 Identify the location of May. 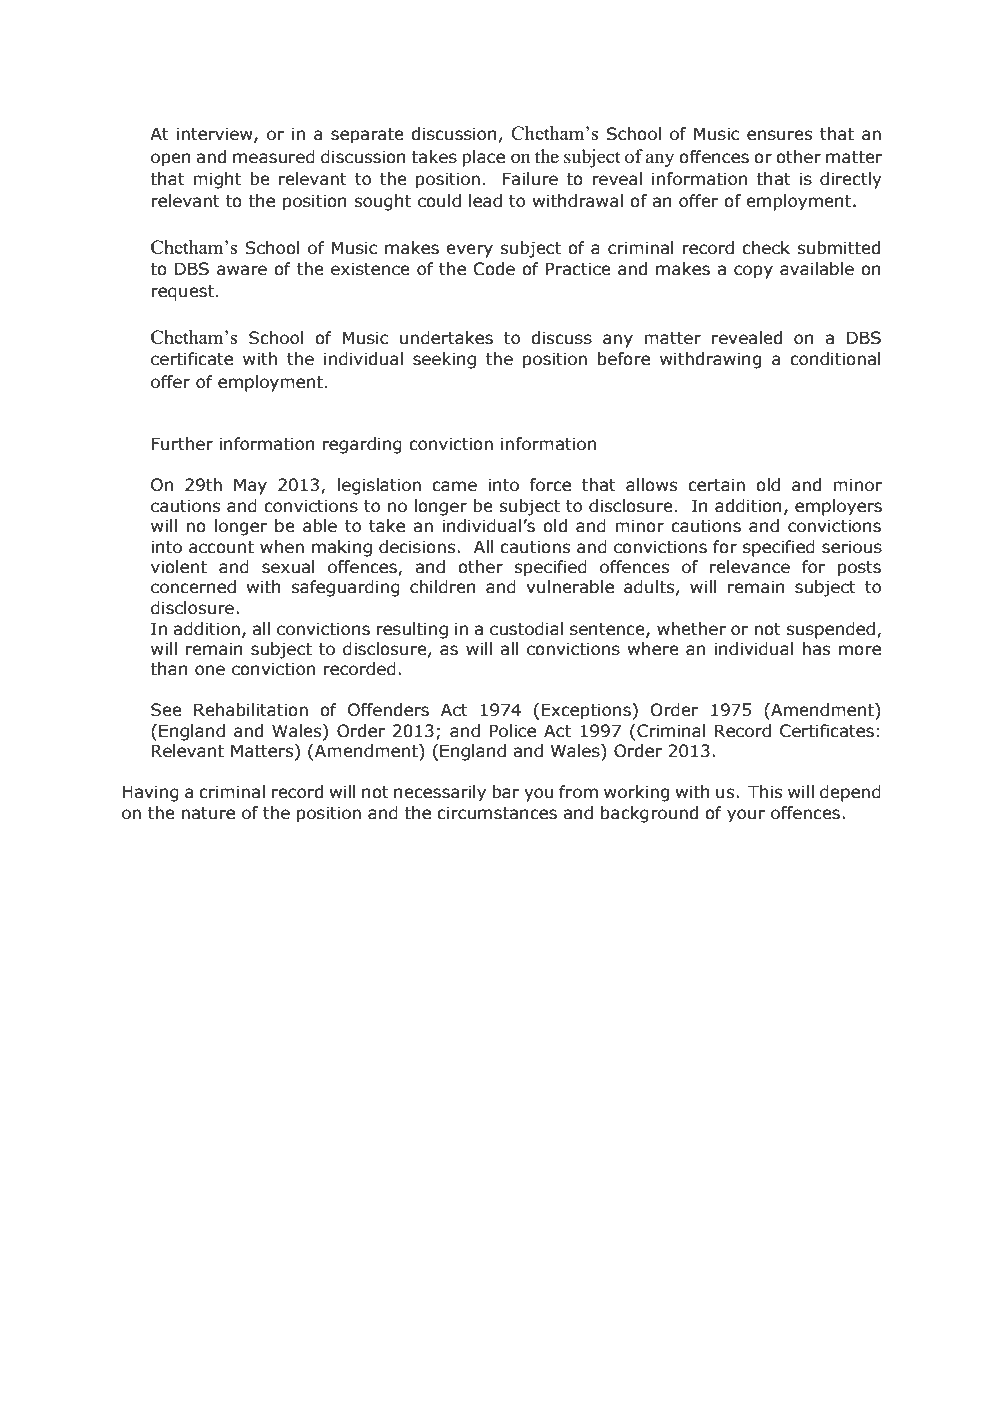
(250, 486).
